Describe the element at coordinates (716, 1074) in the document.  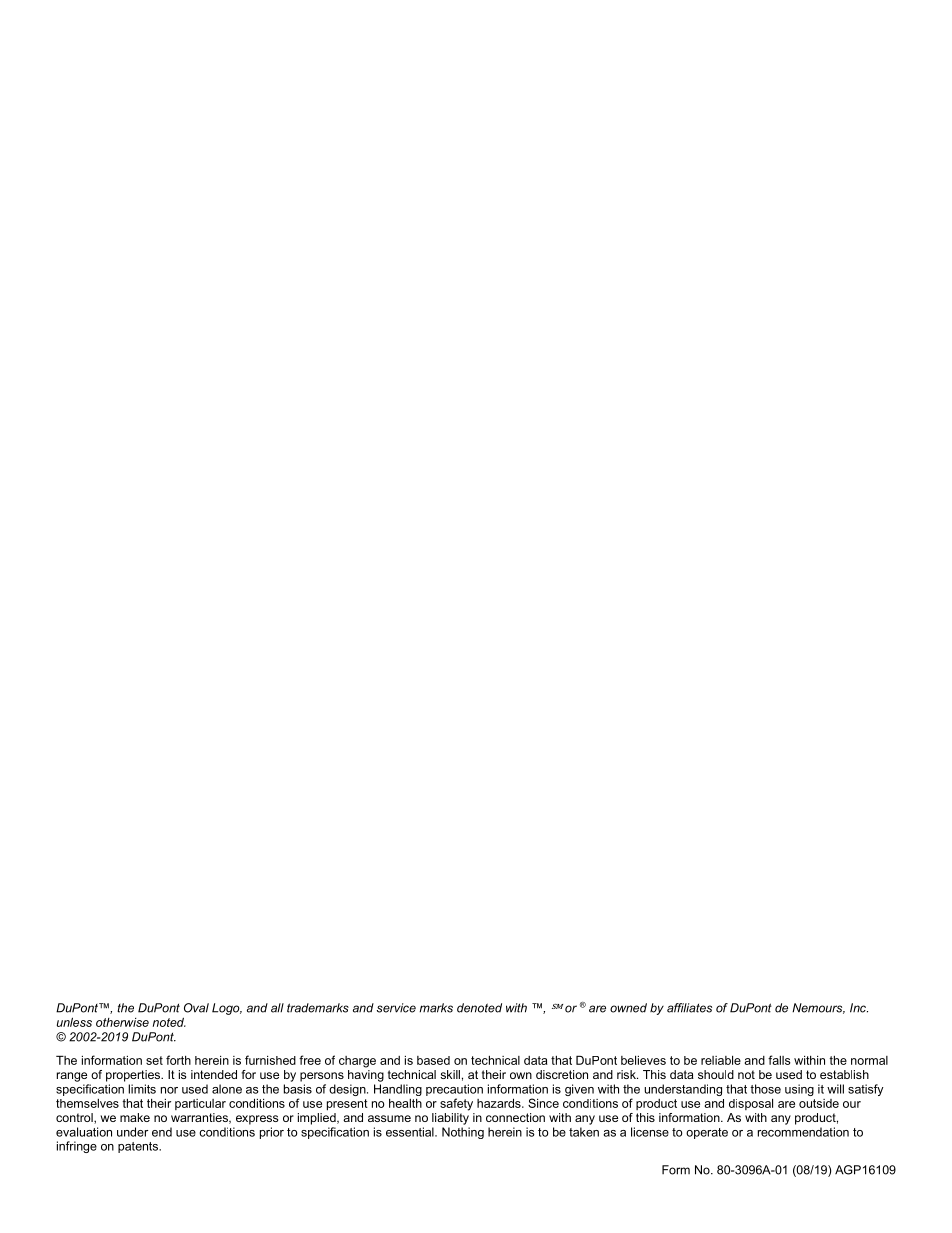
I see `should` at that location.
